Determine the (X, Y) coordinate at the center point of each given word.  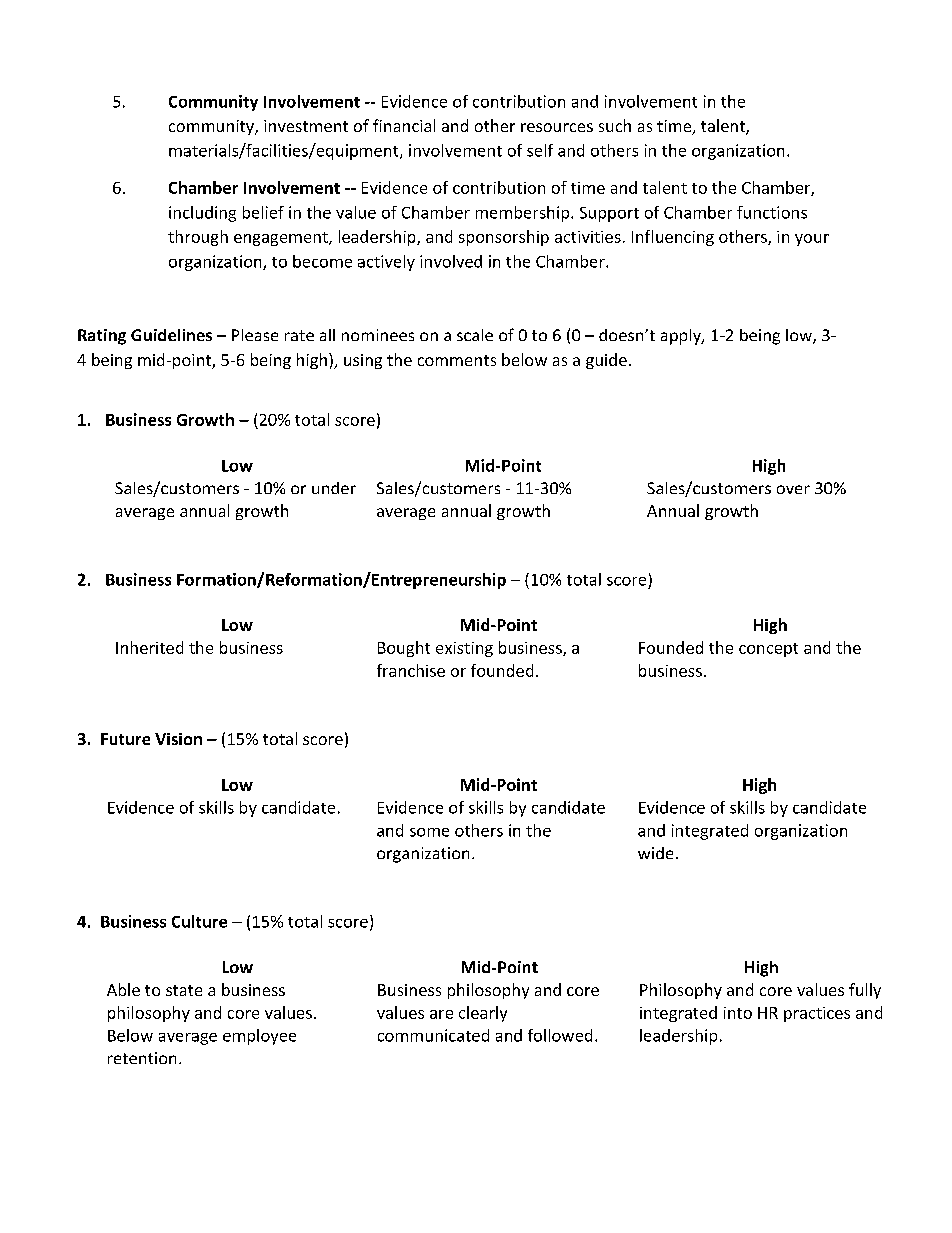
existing (464, 649)
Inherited (149, 647)
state (184, 990)
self (540, 150)
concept (768, 650)
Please (255, 335)
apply (682, 337)
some (429, 832)
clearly (483, 1014)
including (202, 214)
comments (457, 360)
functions (772, 212)
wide (655, 853)
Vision (178, 739)
